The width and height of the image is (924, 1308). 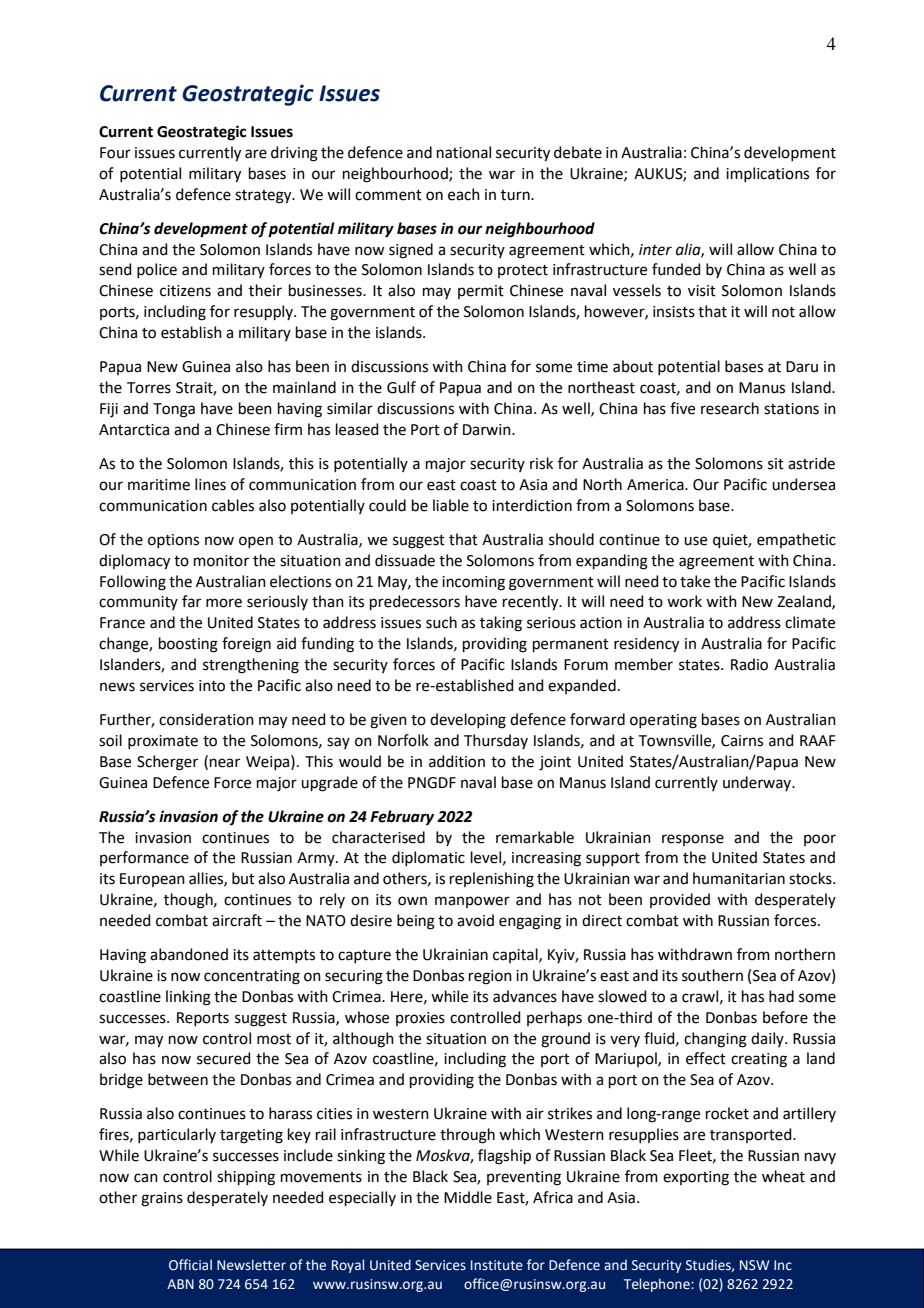 What do you see at coordinates (472, 902) in the image?
I see `manpower` at bounding box center [472, 902].
